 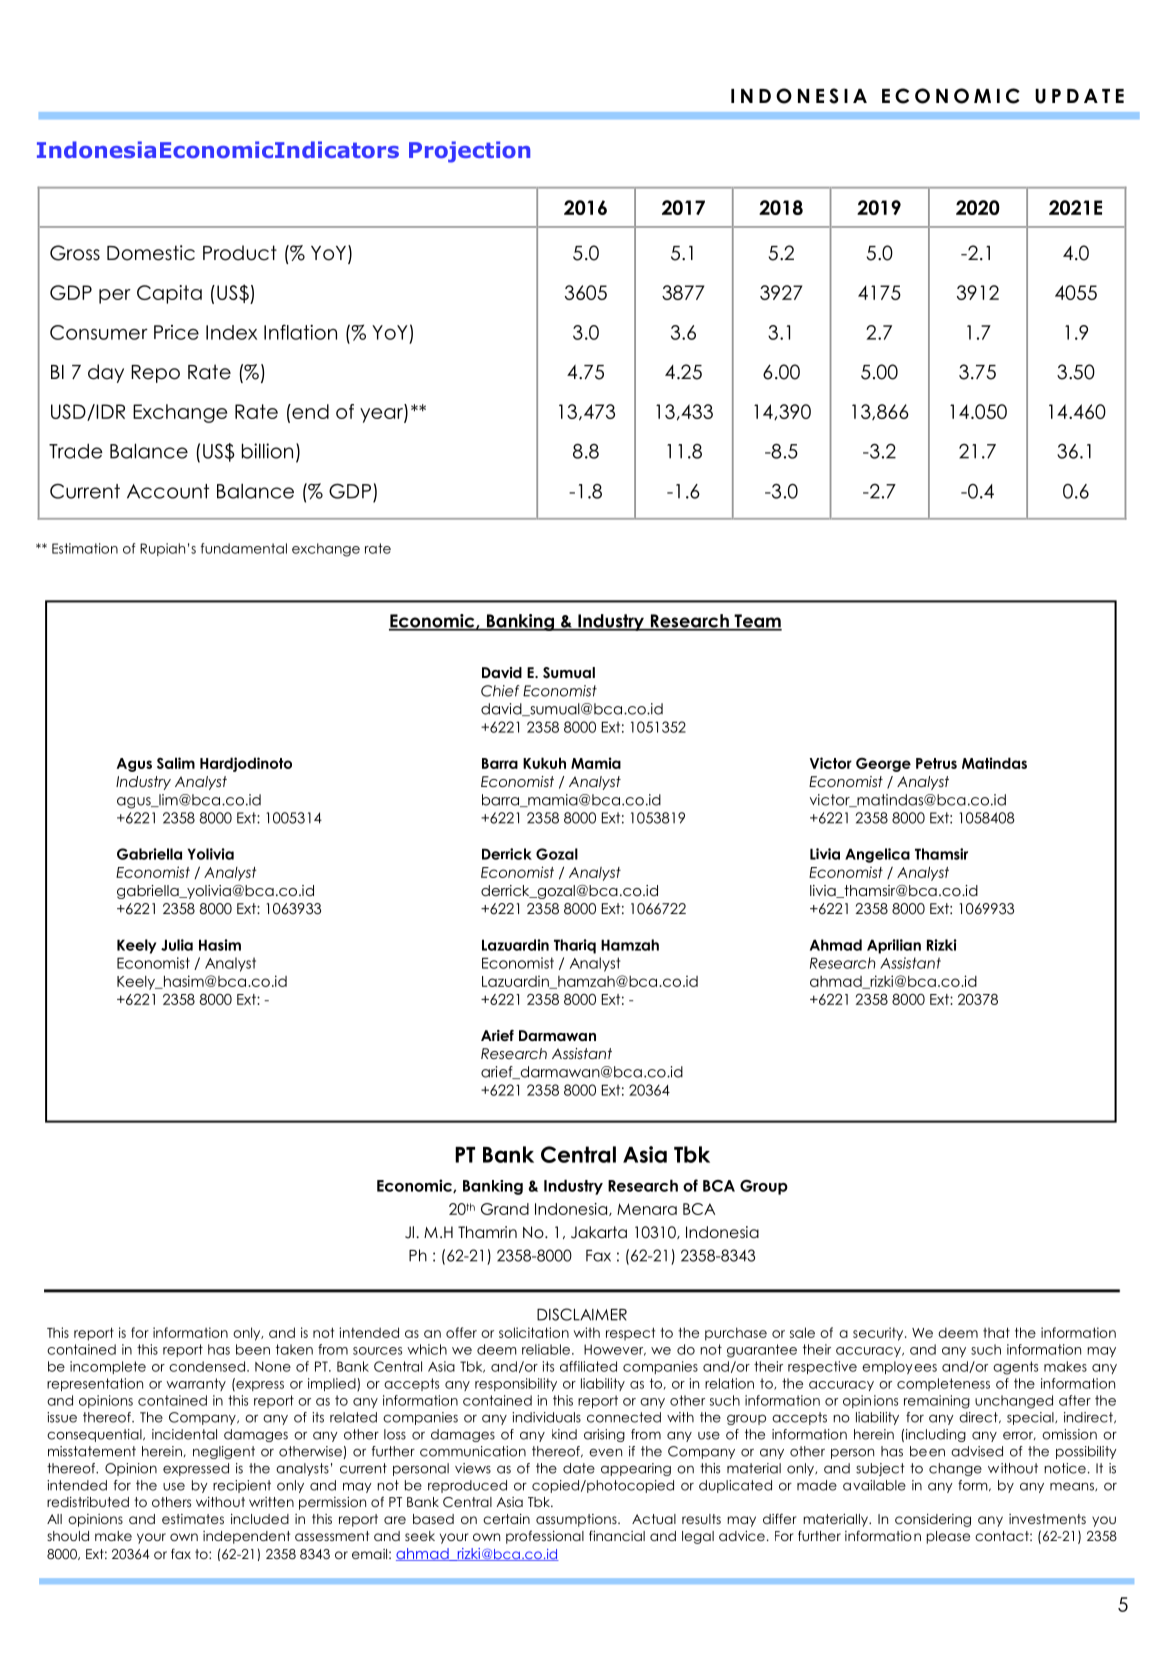 I want to click on Jakarta, so click(x=599, y=1232).
